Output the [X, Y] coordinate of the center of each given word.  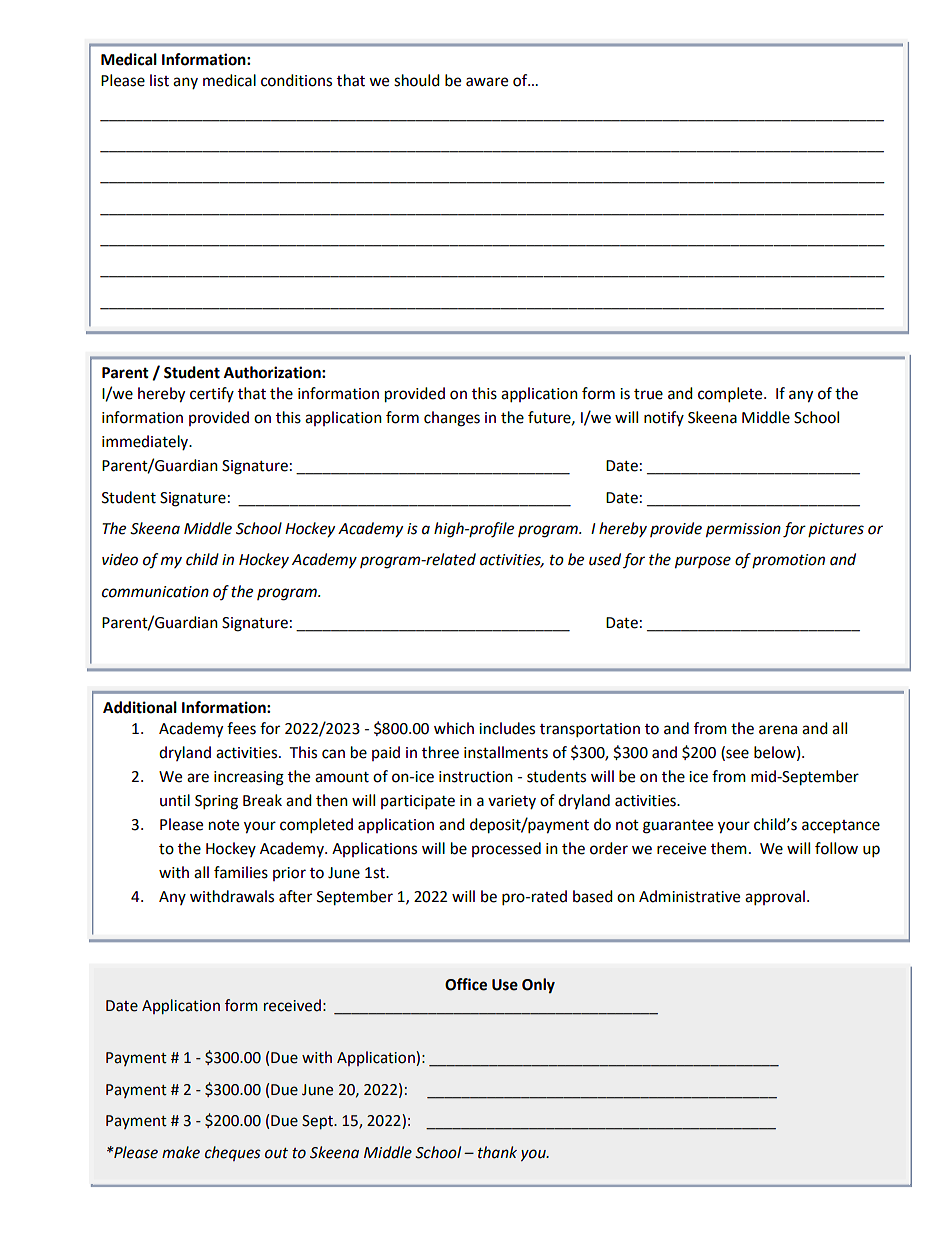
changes [452, 419]
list [159, 80]
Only [538, 986]
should [417, 80]
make [181, 1152]
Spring [216, 802]
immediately [146, 442]
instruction [476, 777]
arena [778, 730]
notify [664, 418]
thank [497, 1152]
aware [487, 82]
